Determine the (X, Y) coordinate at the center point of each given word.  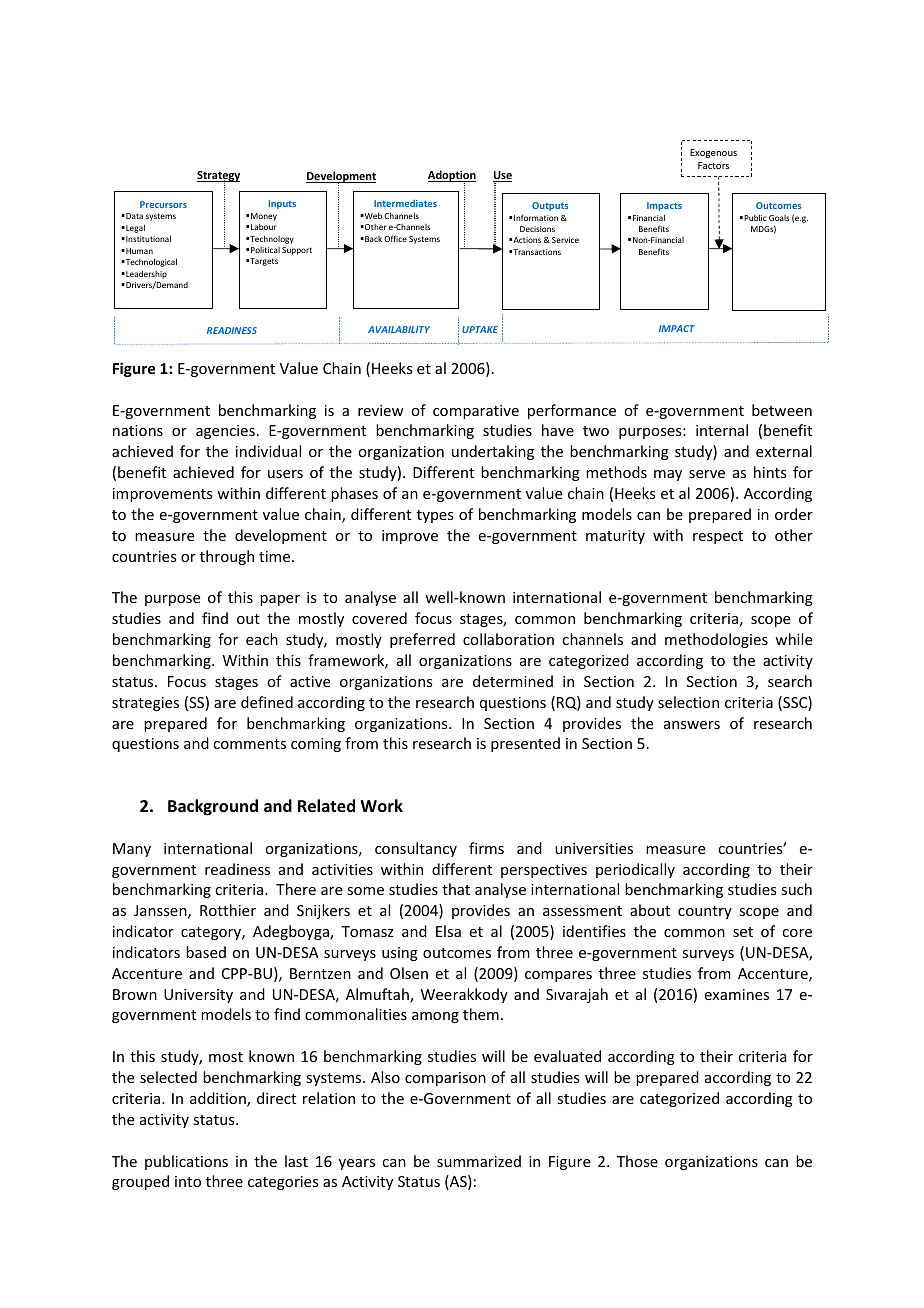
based (206, 952)
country (705, 912)
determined (513, 681)
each (262, 639)
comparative (476, 412)
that (456, 889)
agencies (225, 432)
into (188, 1181)
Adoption (452, 177)
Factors (713, 165)
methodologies (716, 640)
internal (722, 430)
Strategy (218, 177)
